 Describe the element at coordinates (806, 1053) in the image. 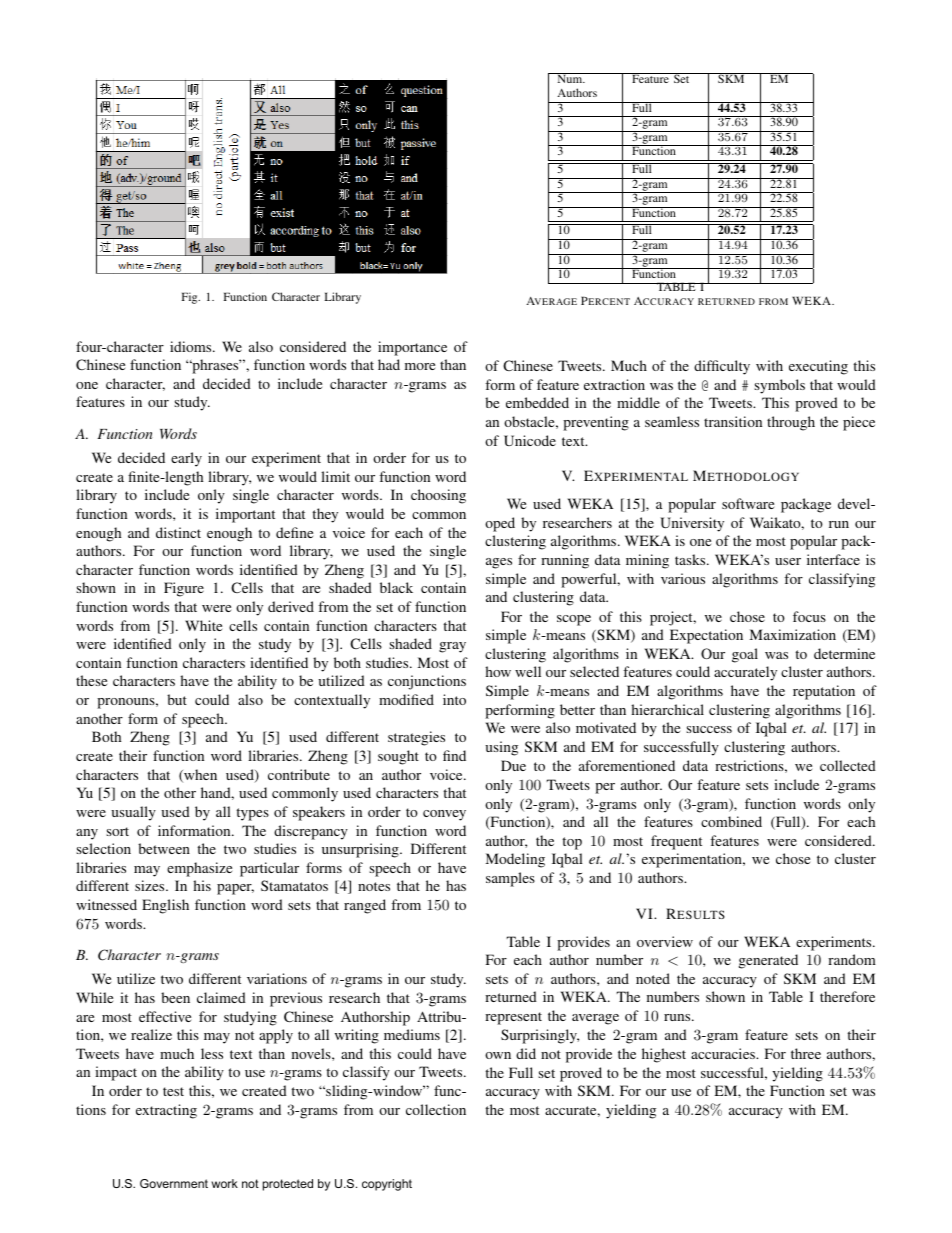

I see `three` at that location.
